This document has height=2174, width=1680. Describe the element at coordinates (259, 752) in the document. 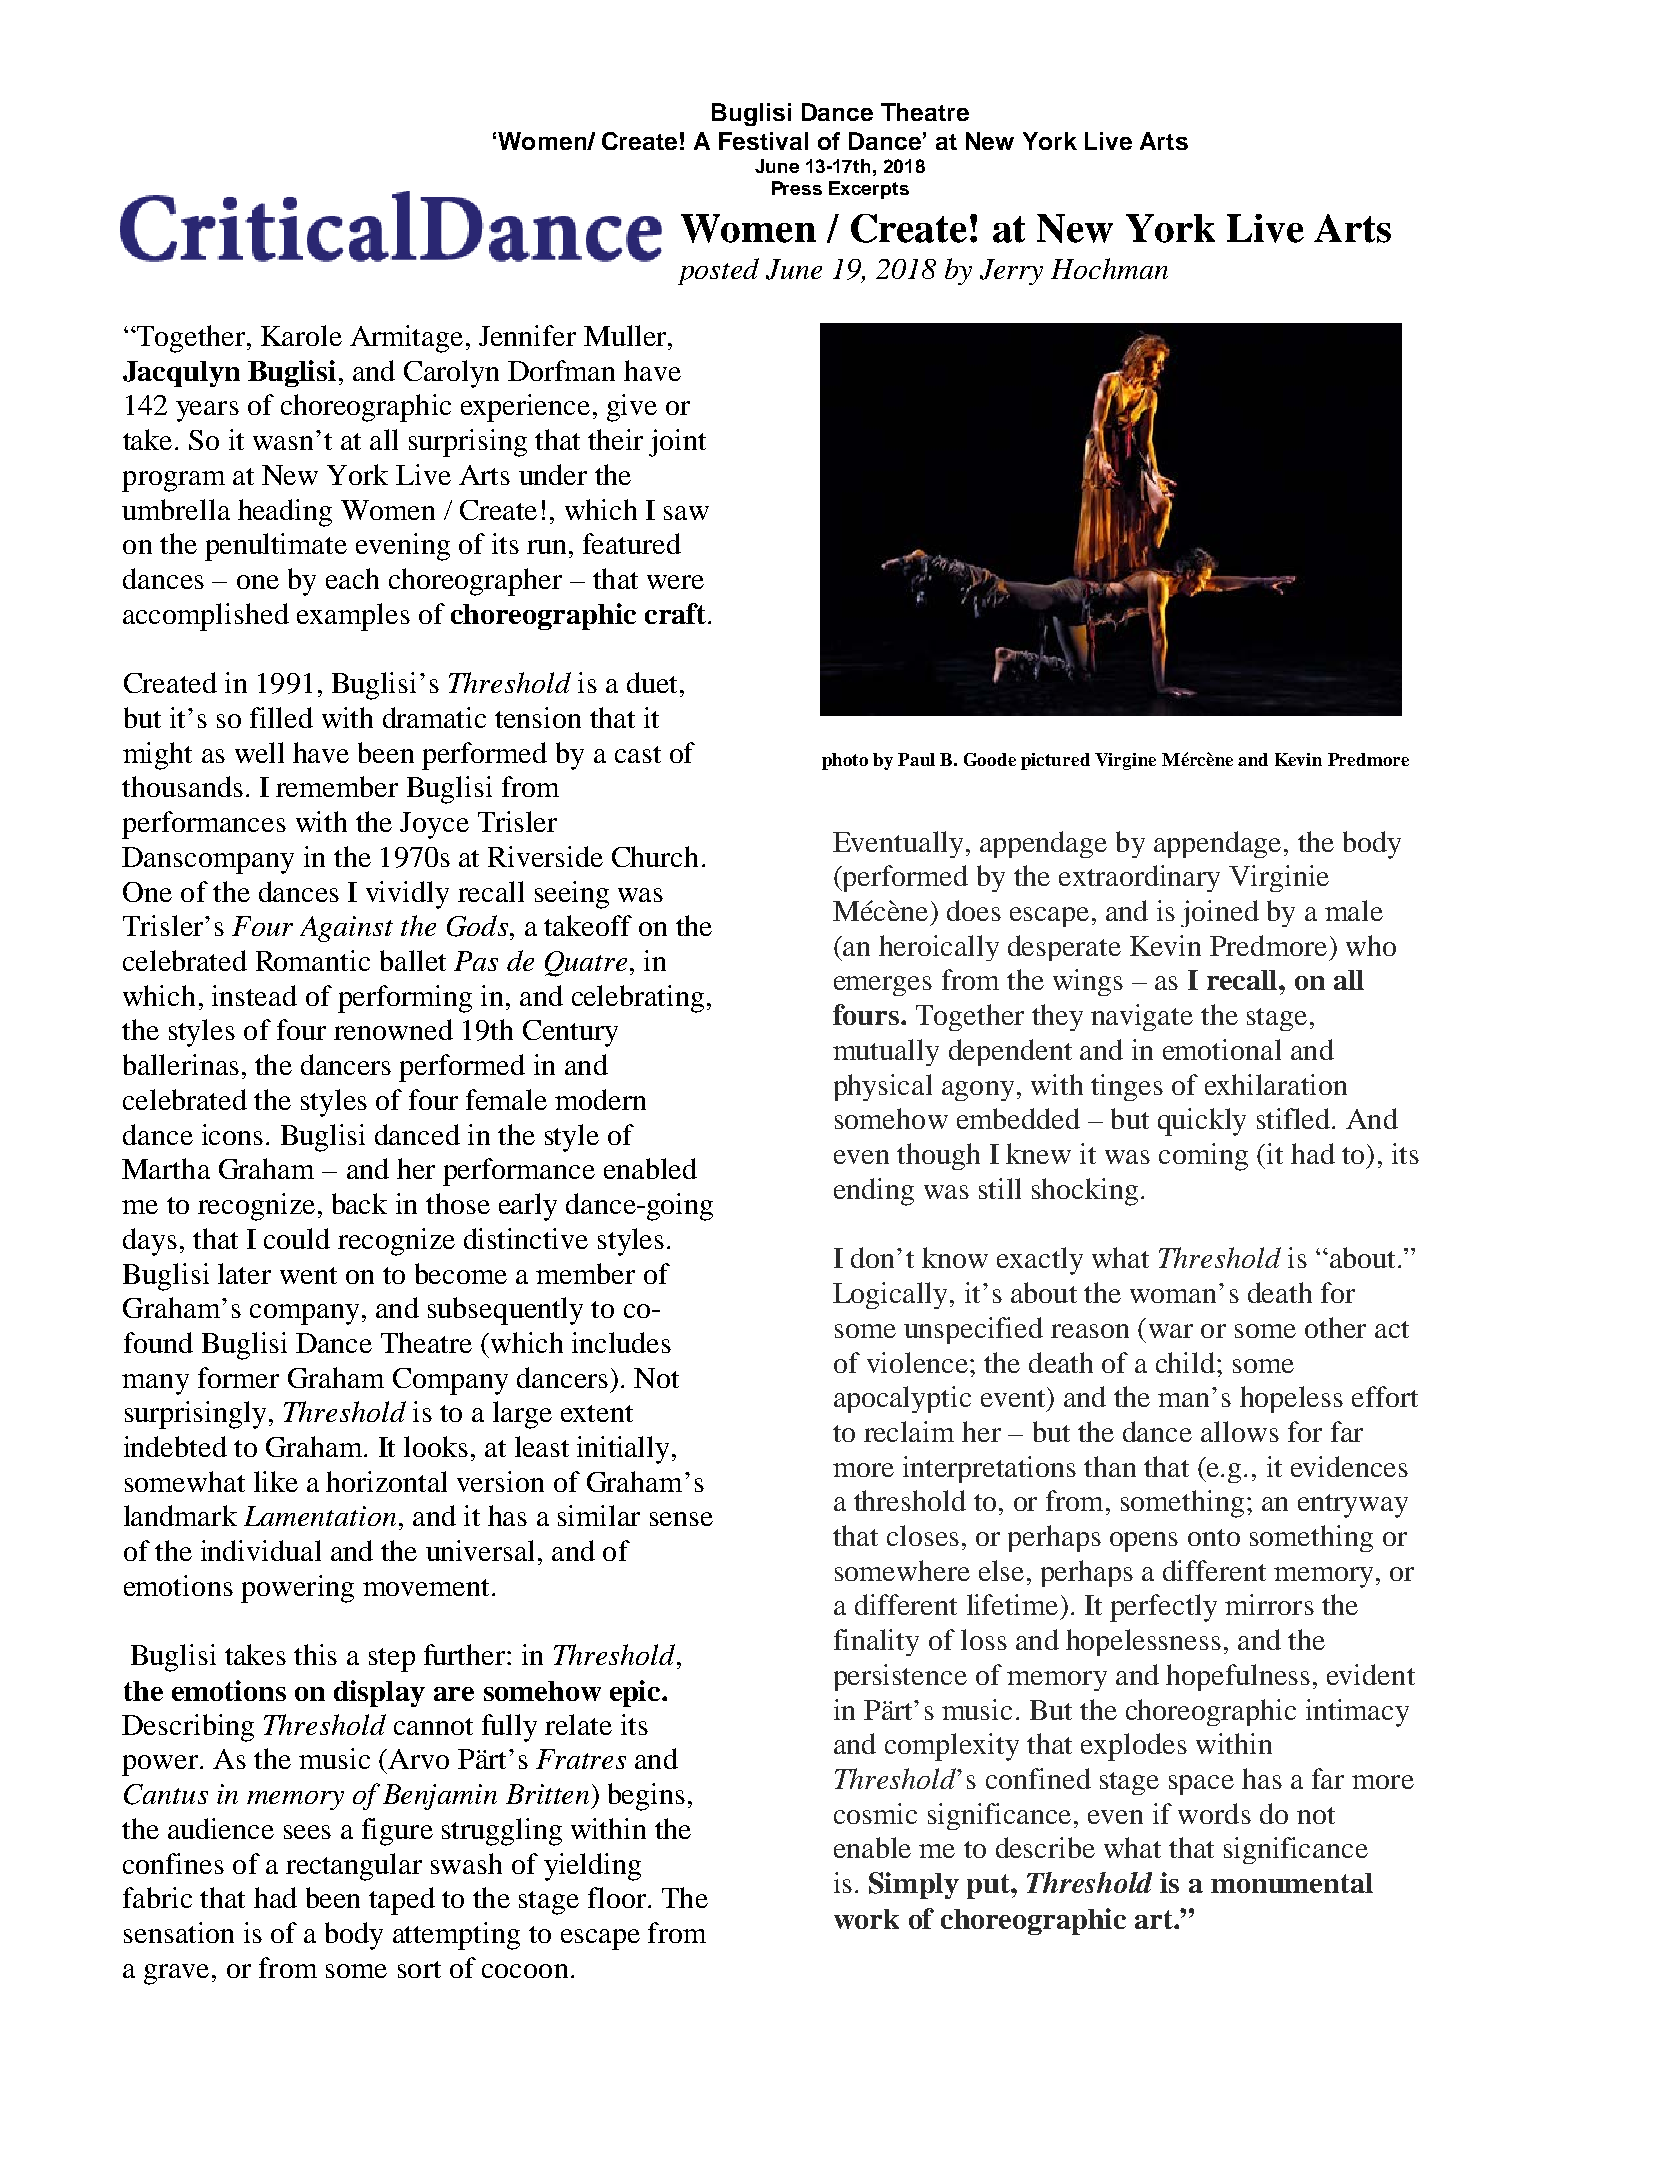

I see `well` at that location.
